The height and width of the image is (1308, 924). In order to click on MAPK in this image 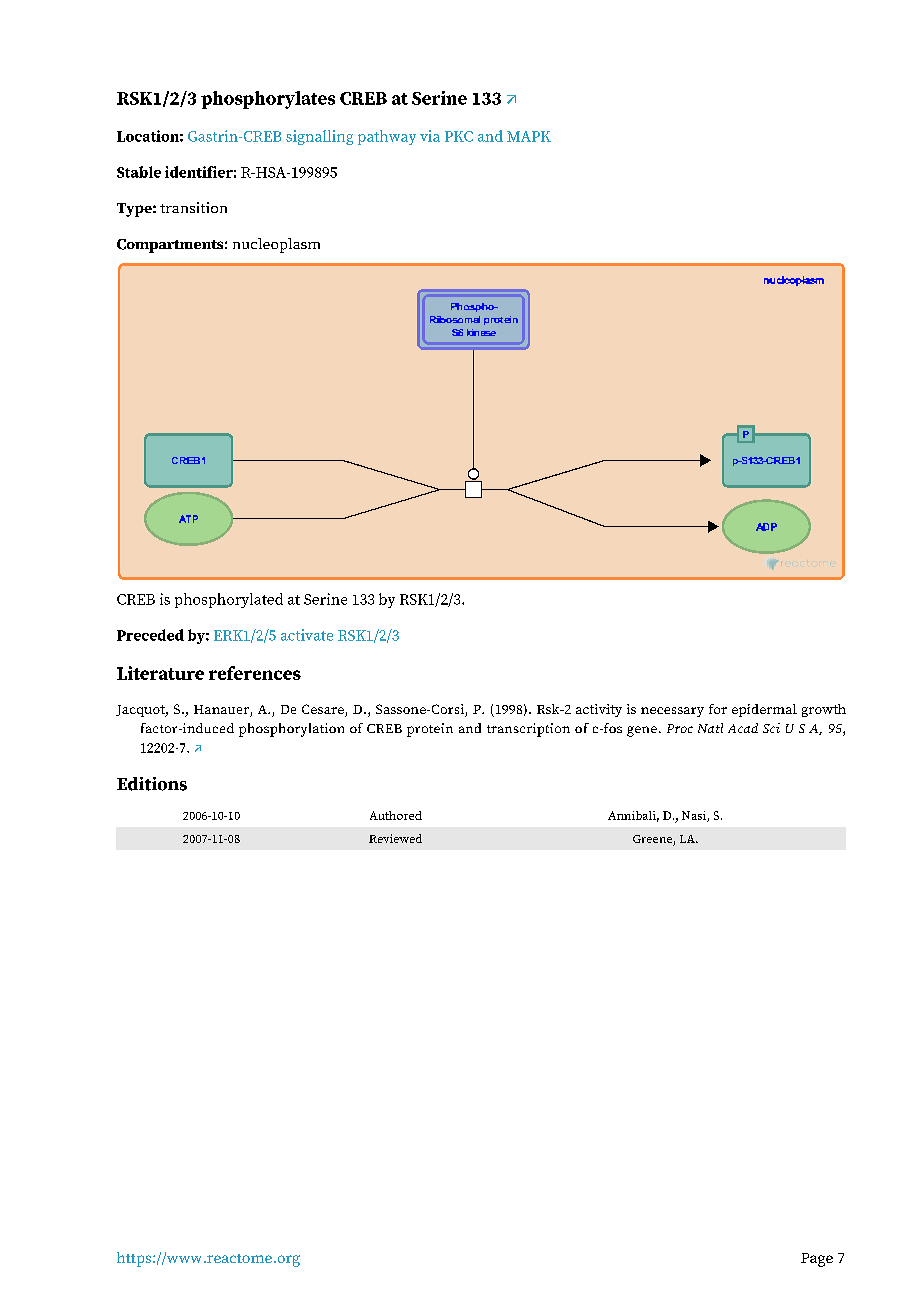, I will do `click(529, 136)`.
